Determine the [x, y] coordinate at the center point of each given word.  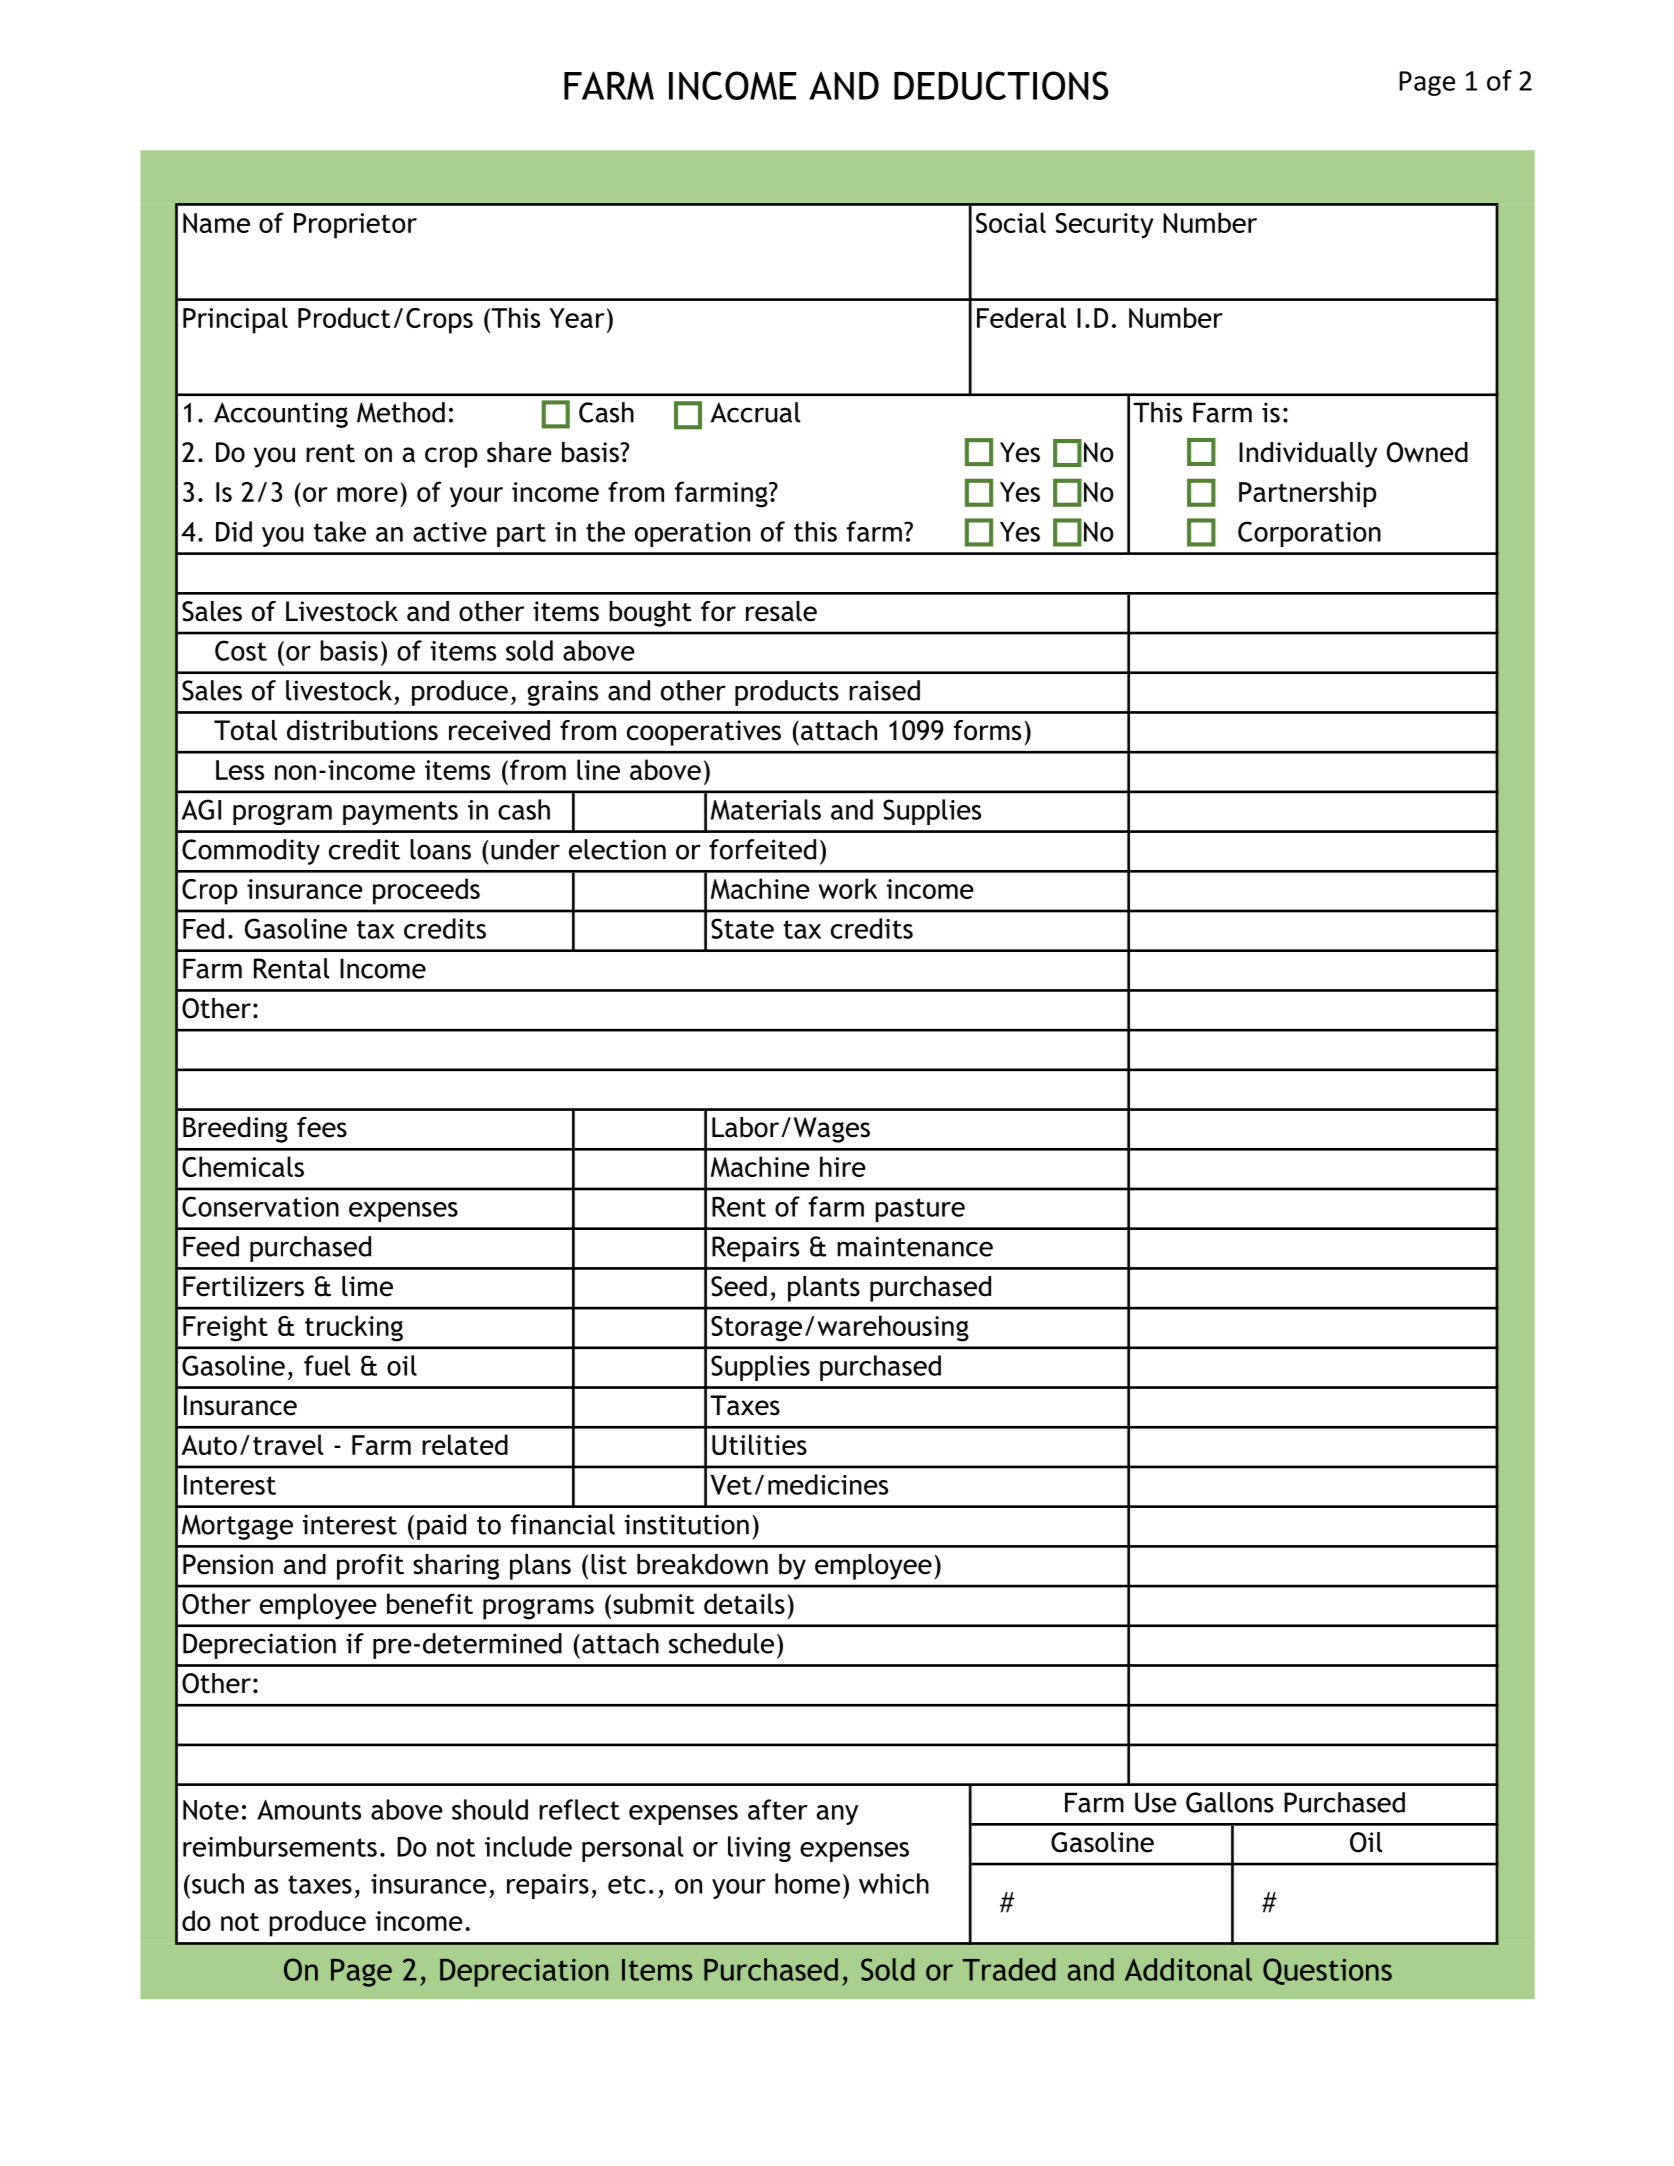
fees [322, 1127]
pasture [920, 1210]
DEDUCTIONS [1001, 85]
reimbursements [280, 1846]
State [742, 928]
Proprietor [355, 226]
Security [1105, 226]
